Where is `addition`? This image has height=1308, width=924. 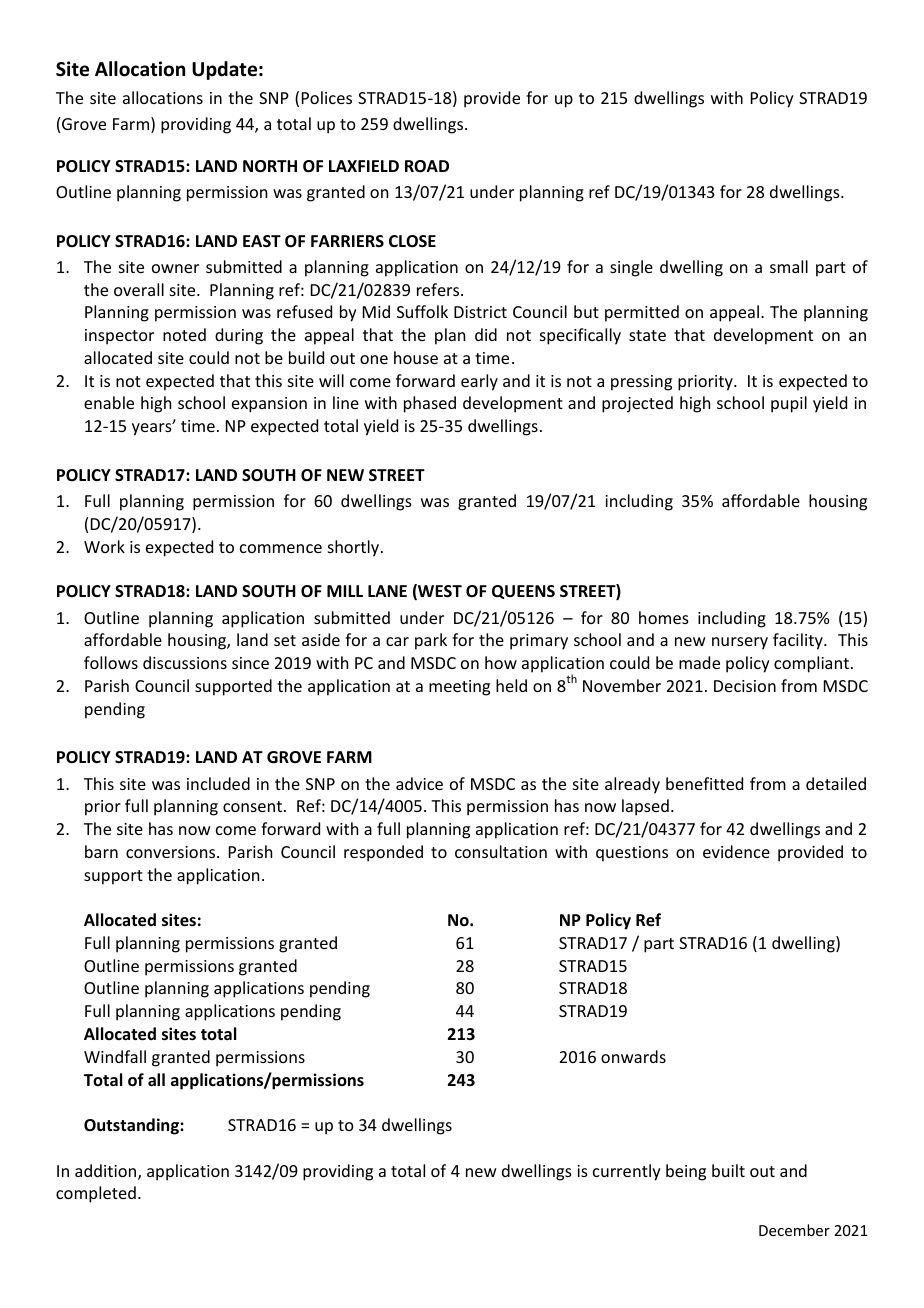 addition is located at coordinates (107, 1172).
